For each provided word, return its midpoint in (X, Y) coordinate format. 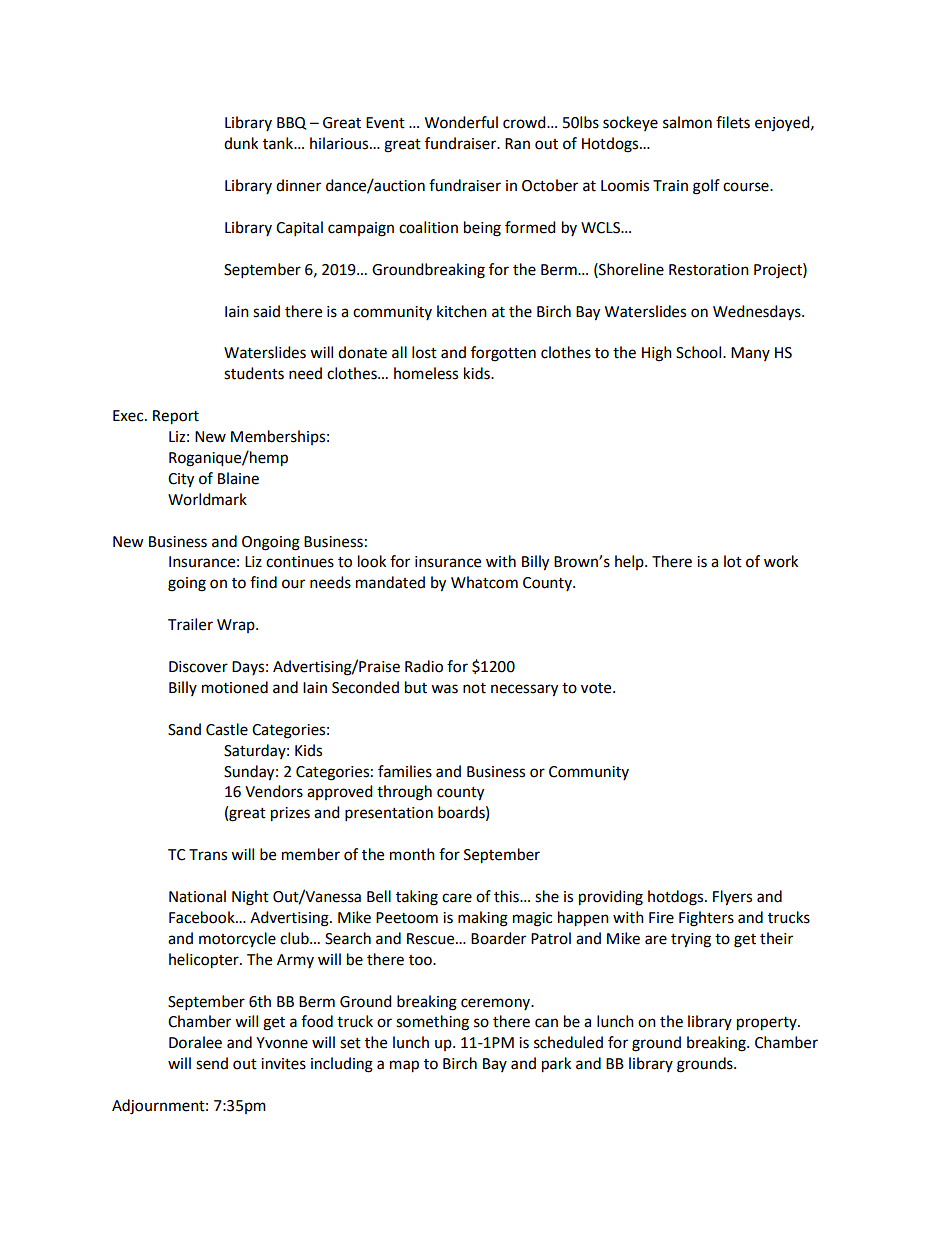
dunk (241, 143)
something (432, 1023)
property (768, 1024)
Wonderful (461, 122)
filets (733, 122)
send (212, 1063)
